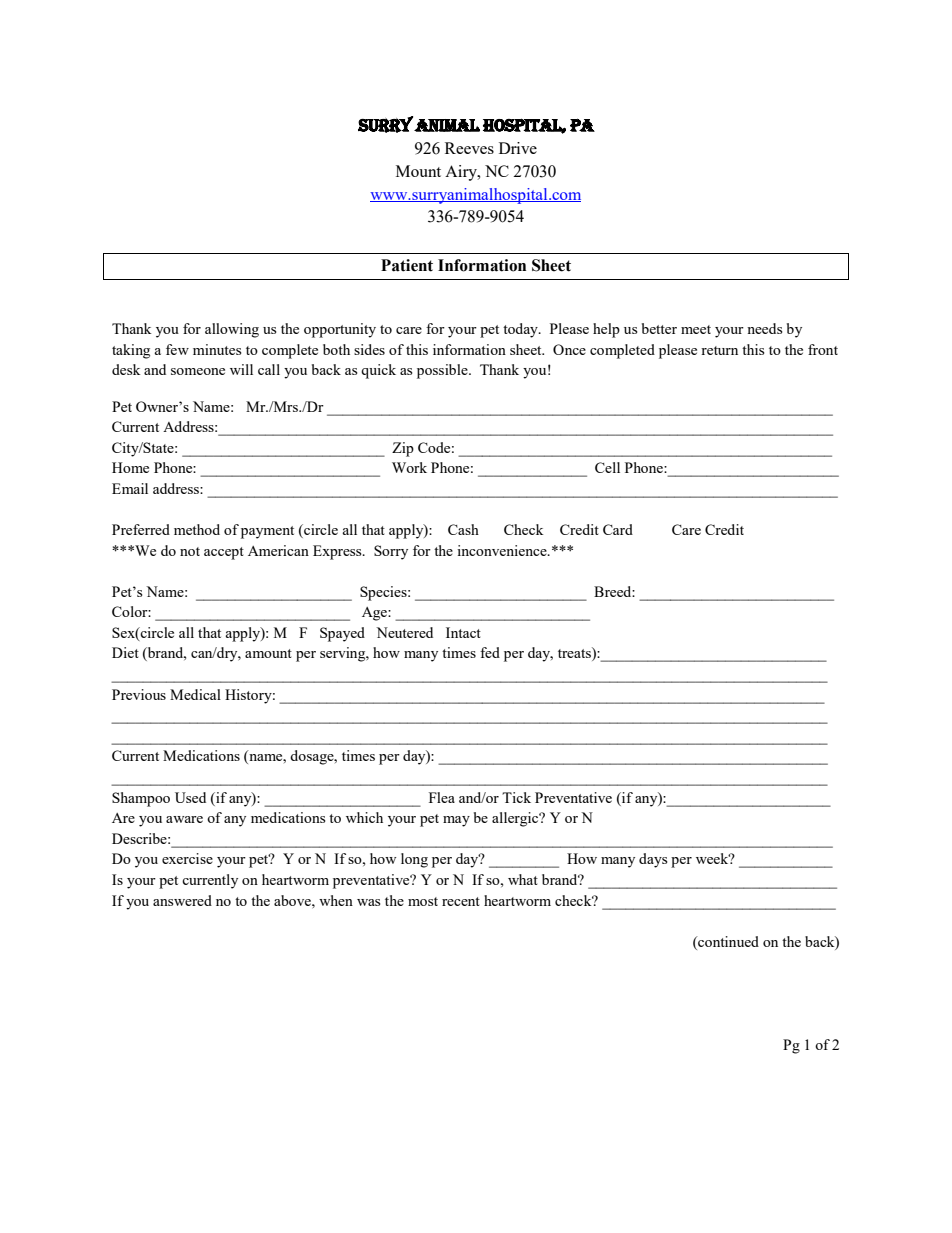  Describe the element at coordinates (719, 350) in the screenshot. I see `return` at that location.
